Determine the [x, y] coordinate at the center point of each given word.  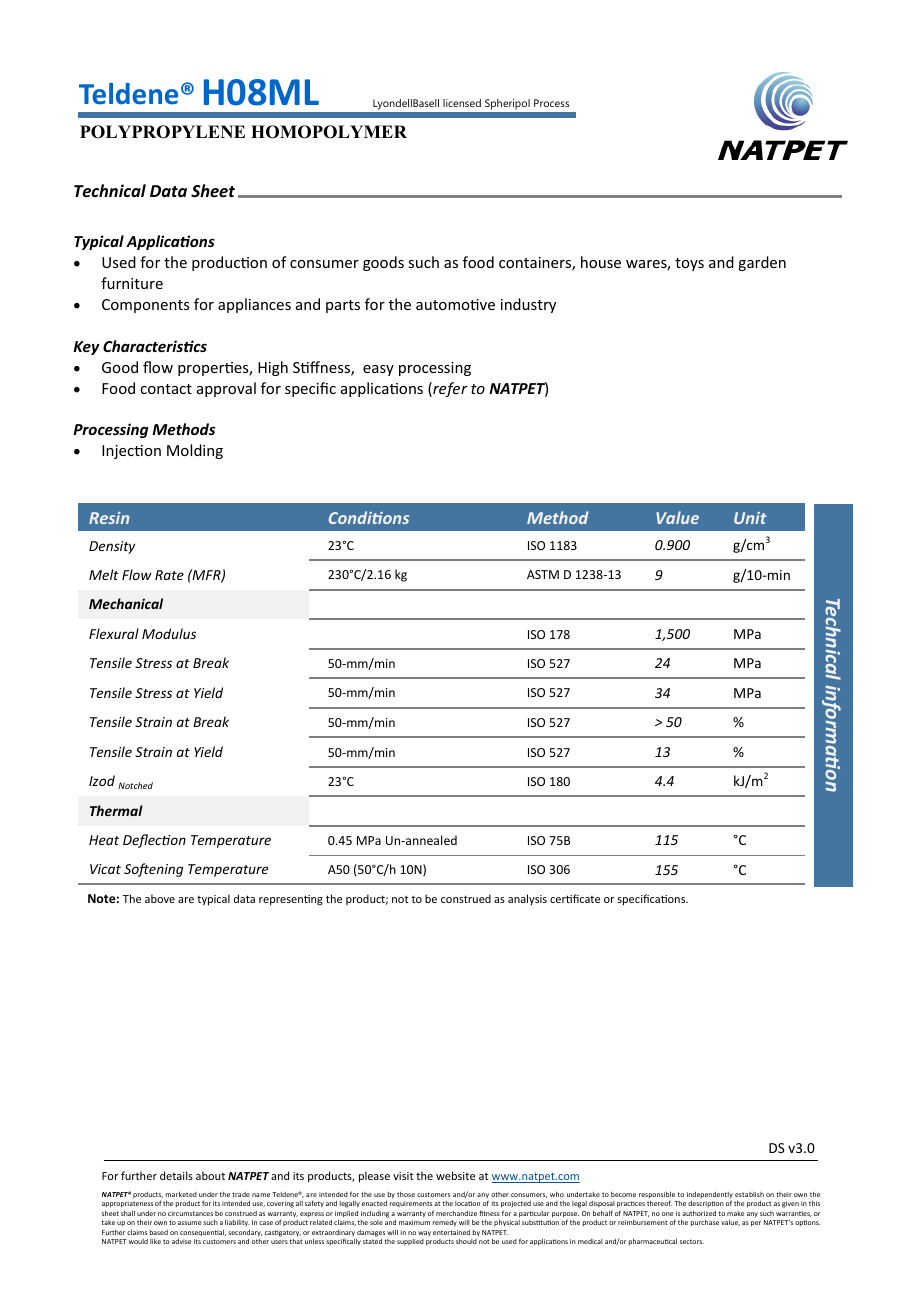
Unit [750, 518]
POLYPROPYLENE [162, 132]
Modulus [169, 633]
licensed [462, 103]
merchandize [456, 1213]
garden [762, 263]
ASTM [543, 574]
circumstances [190, 1213]
